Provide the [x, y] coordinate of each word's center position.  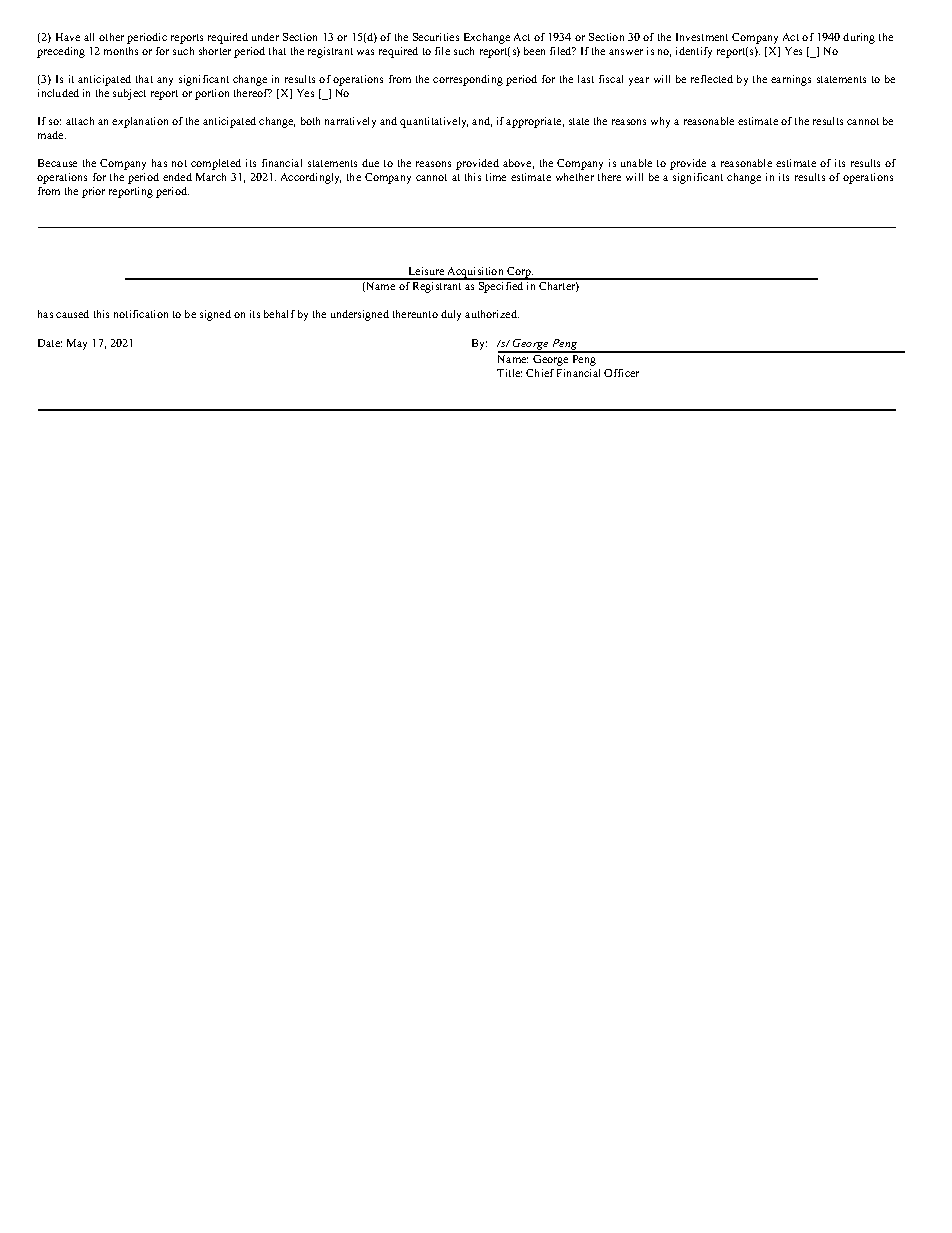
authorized [492, 314]
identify [694, 52]
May [77, 344]
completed [216, 164]
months [121, 51]
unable [636, 163]
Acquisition [476, 273]
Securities [436, 37]
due [370, 163]
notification [141, 314]
